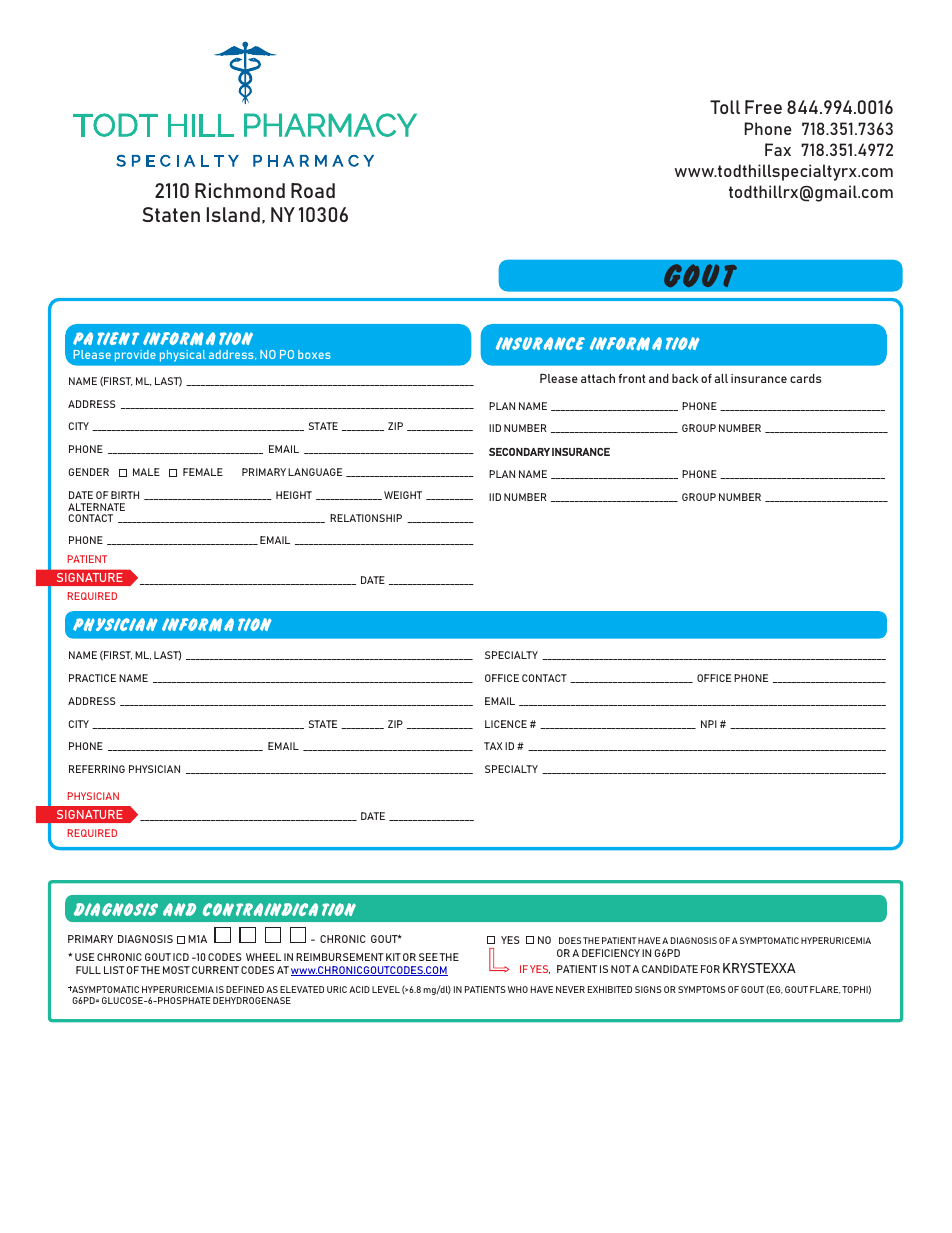 The height and width of the image is (1233, 952). I want to click on LICENCE, so click(506, 724).
